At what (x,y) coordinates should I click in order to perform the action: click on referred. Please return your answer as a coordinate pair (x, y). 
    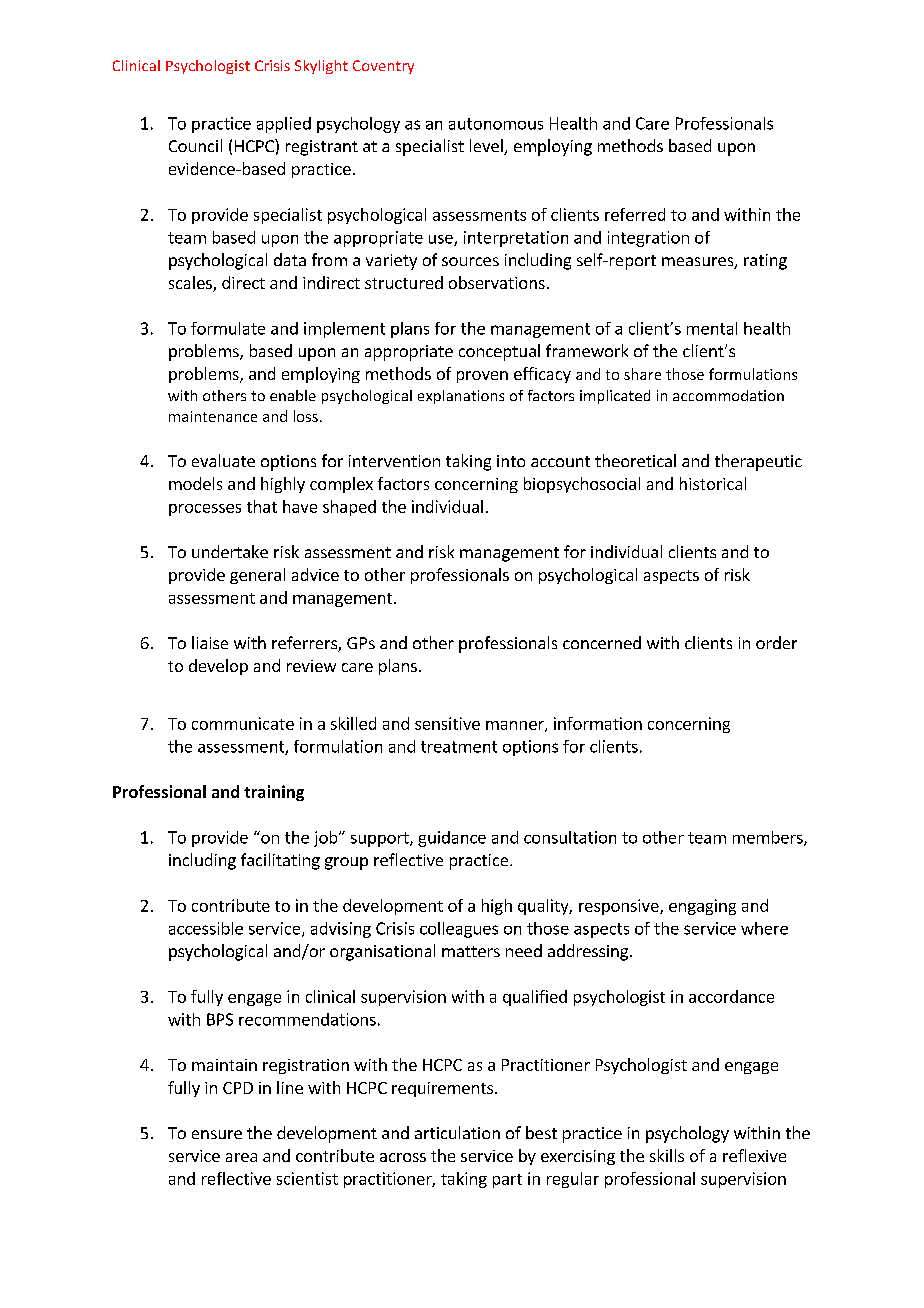
    Looking at the image, I should click on (635, 214).
